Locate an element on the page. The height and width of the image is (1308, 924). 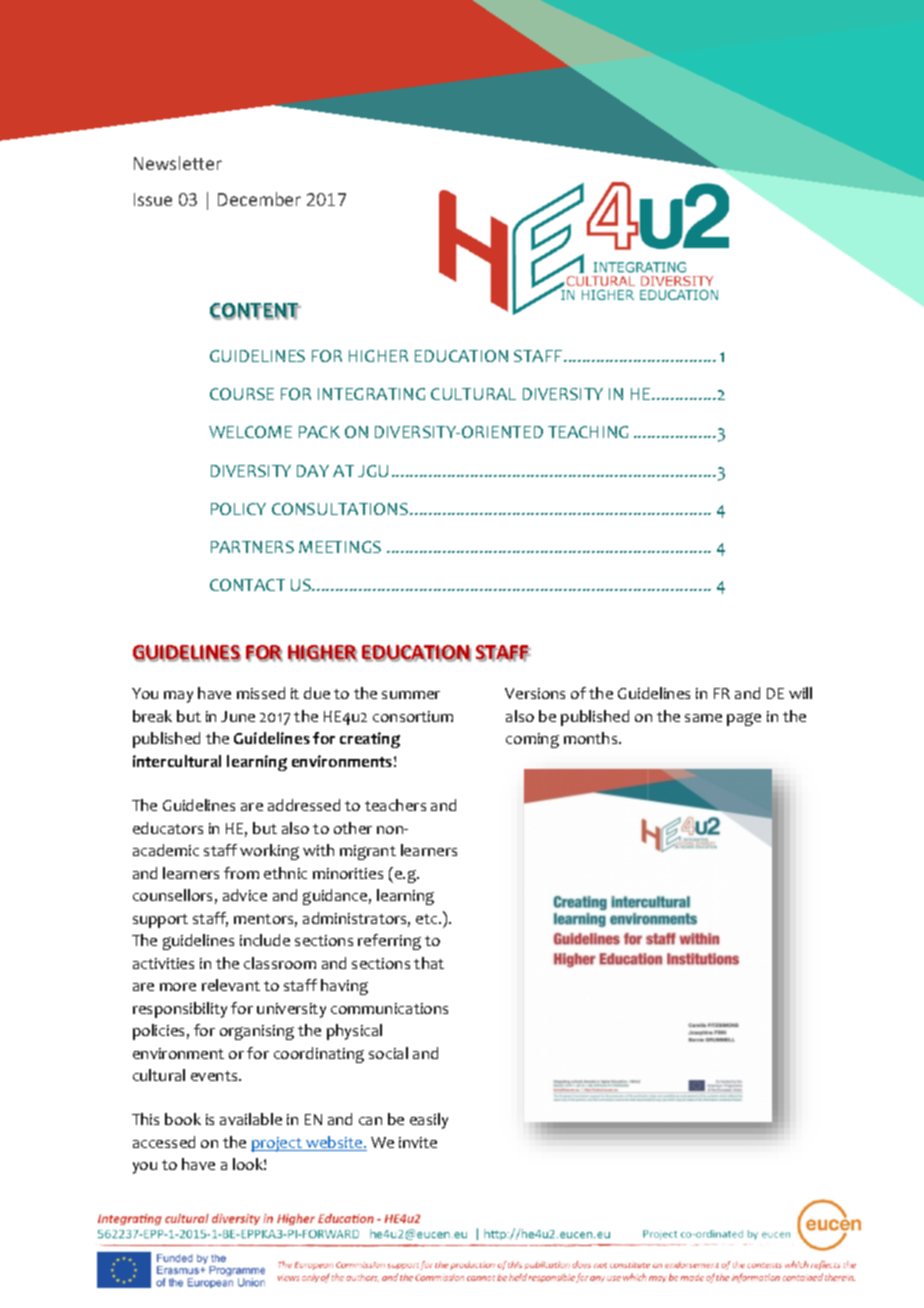
TEACHING is located at coordinates (588, 432).
